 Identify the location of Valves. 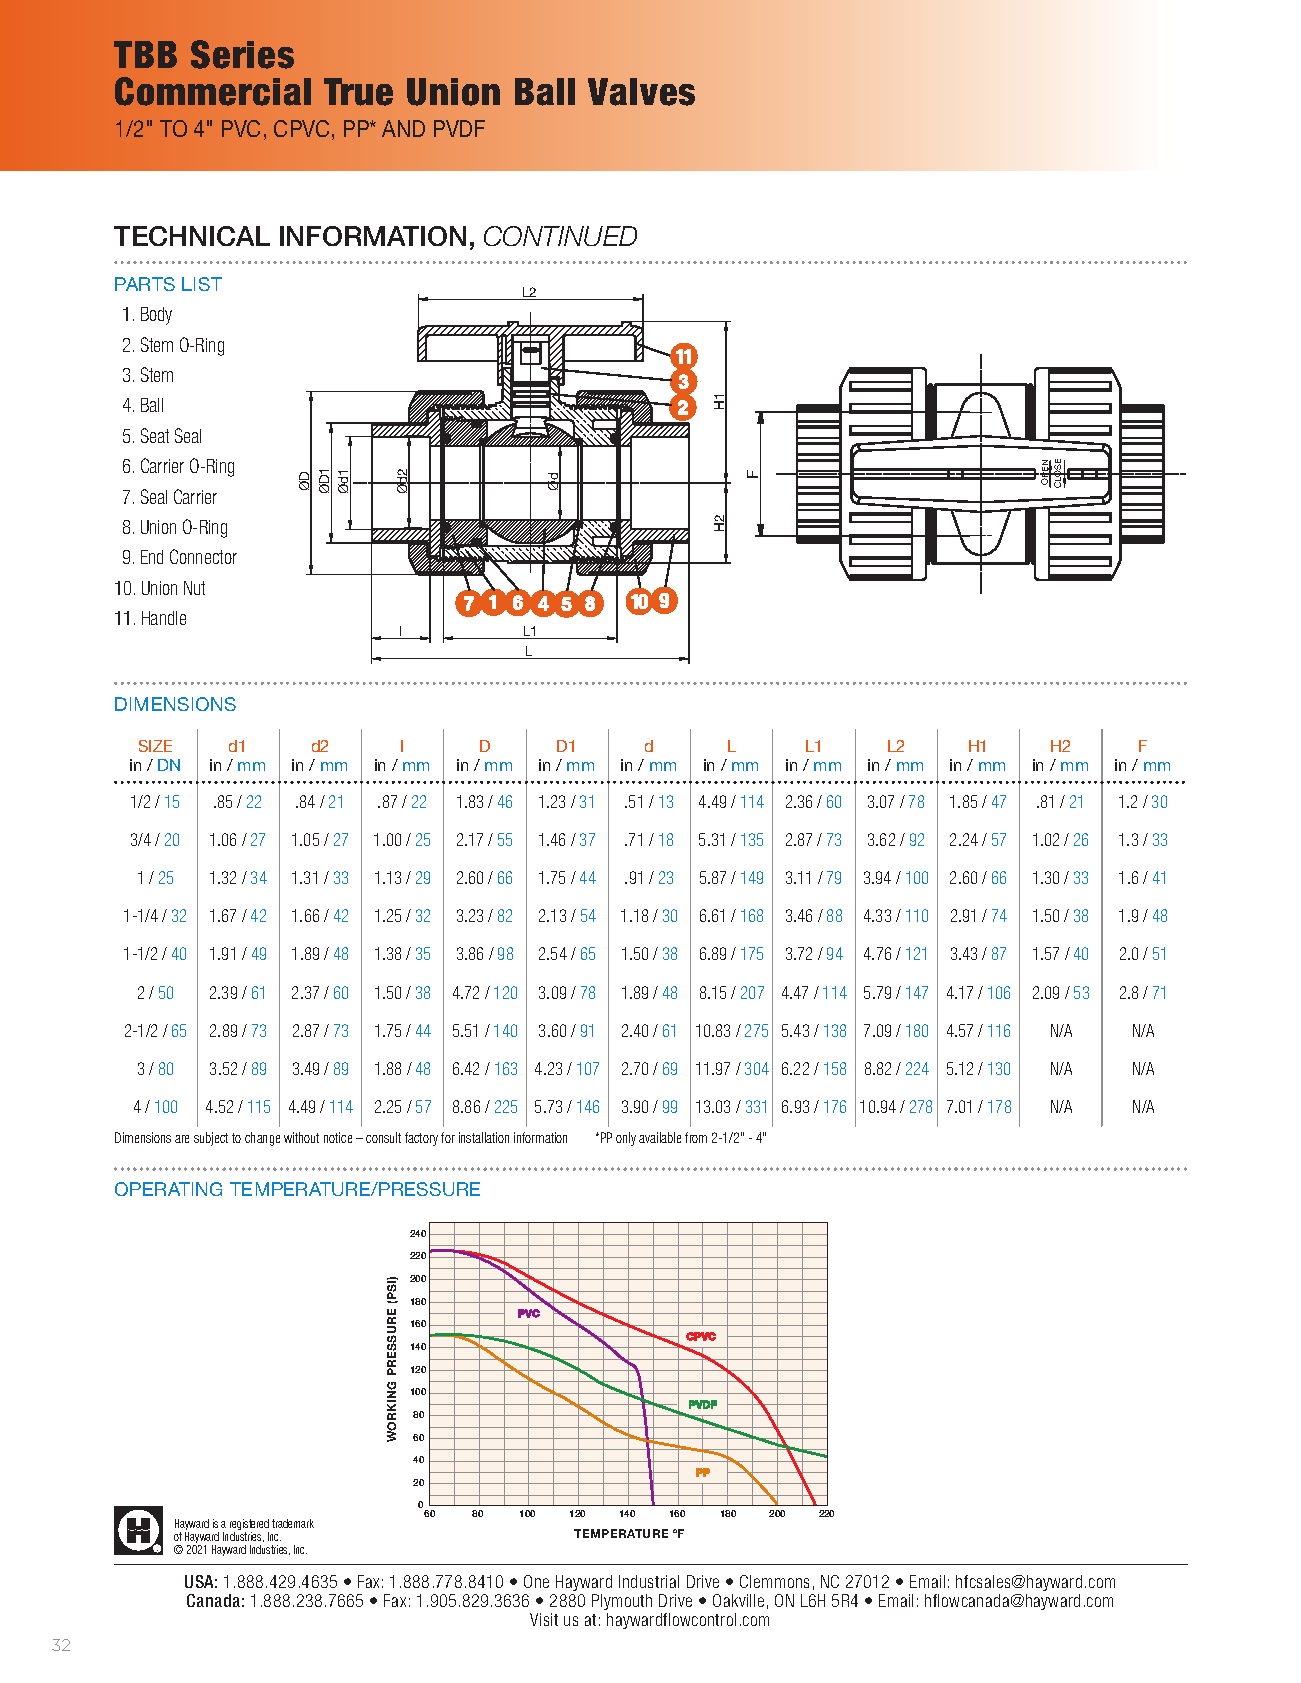
(641, 92).
